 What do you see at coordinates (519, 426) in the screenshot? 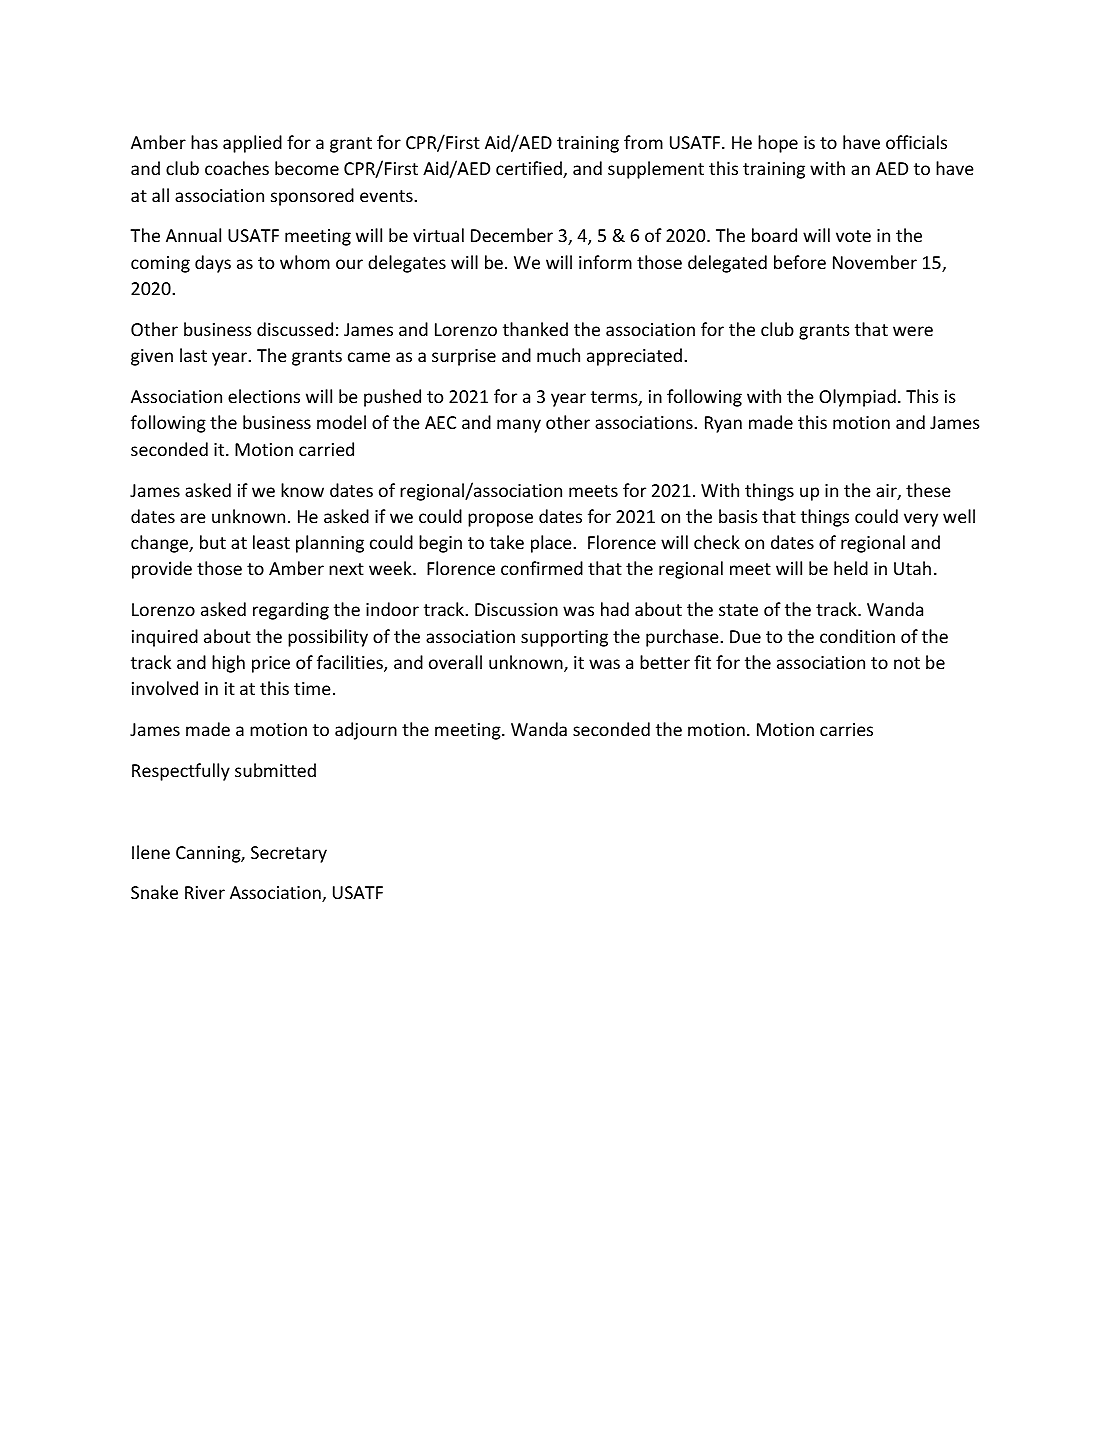
I see `many` at bounding box center [519, 426].
